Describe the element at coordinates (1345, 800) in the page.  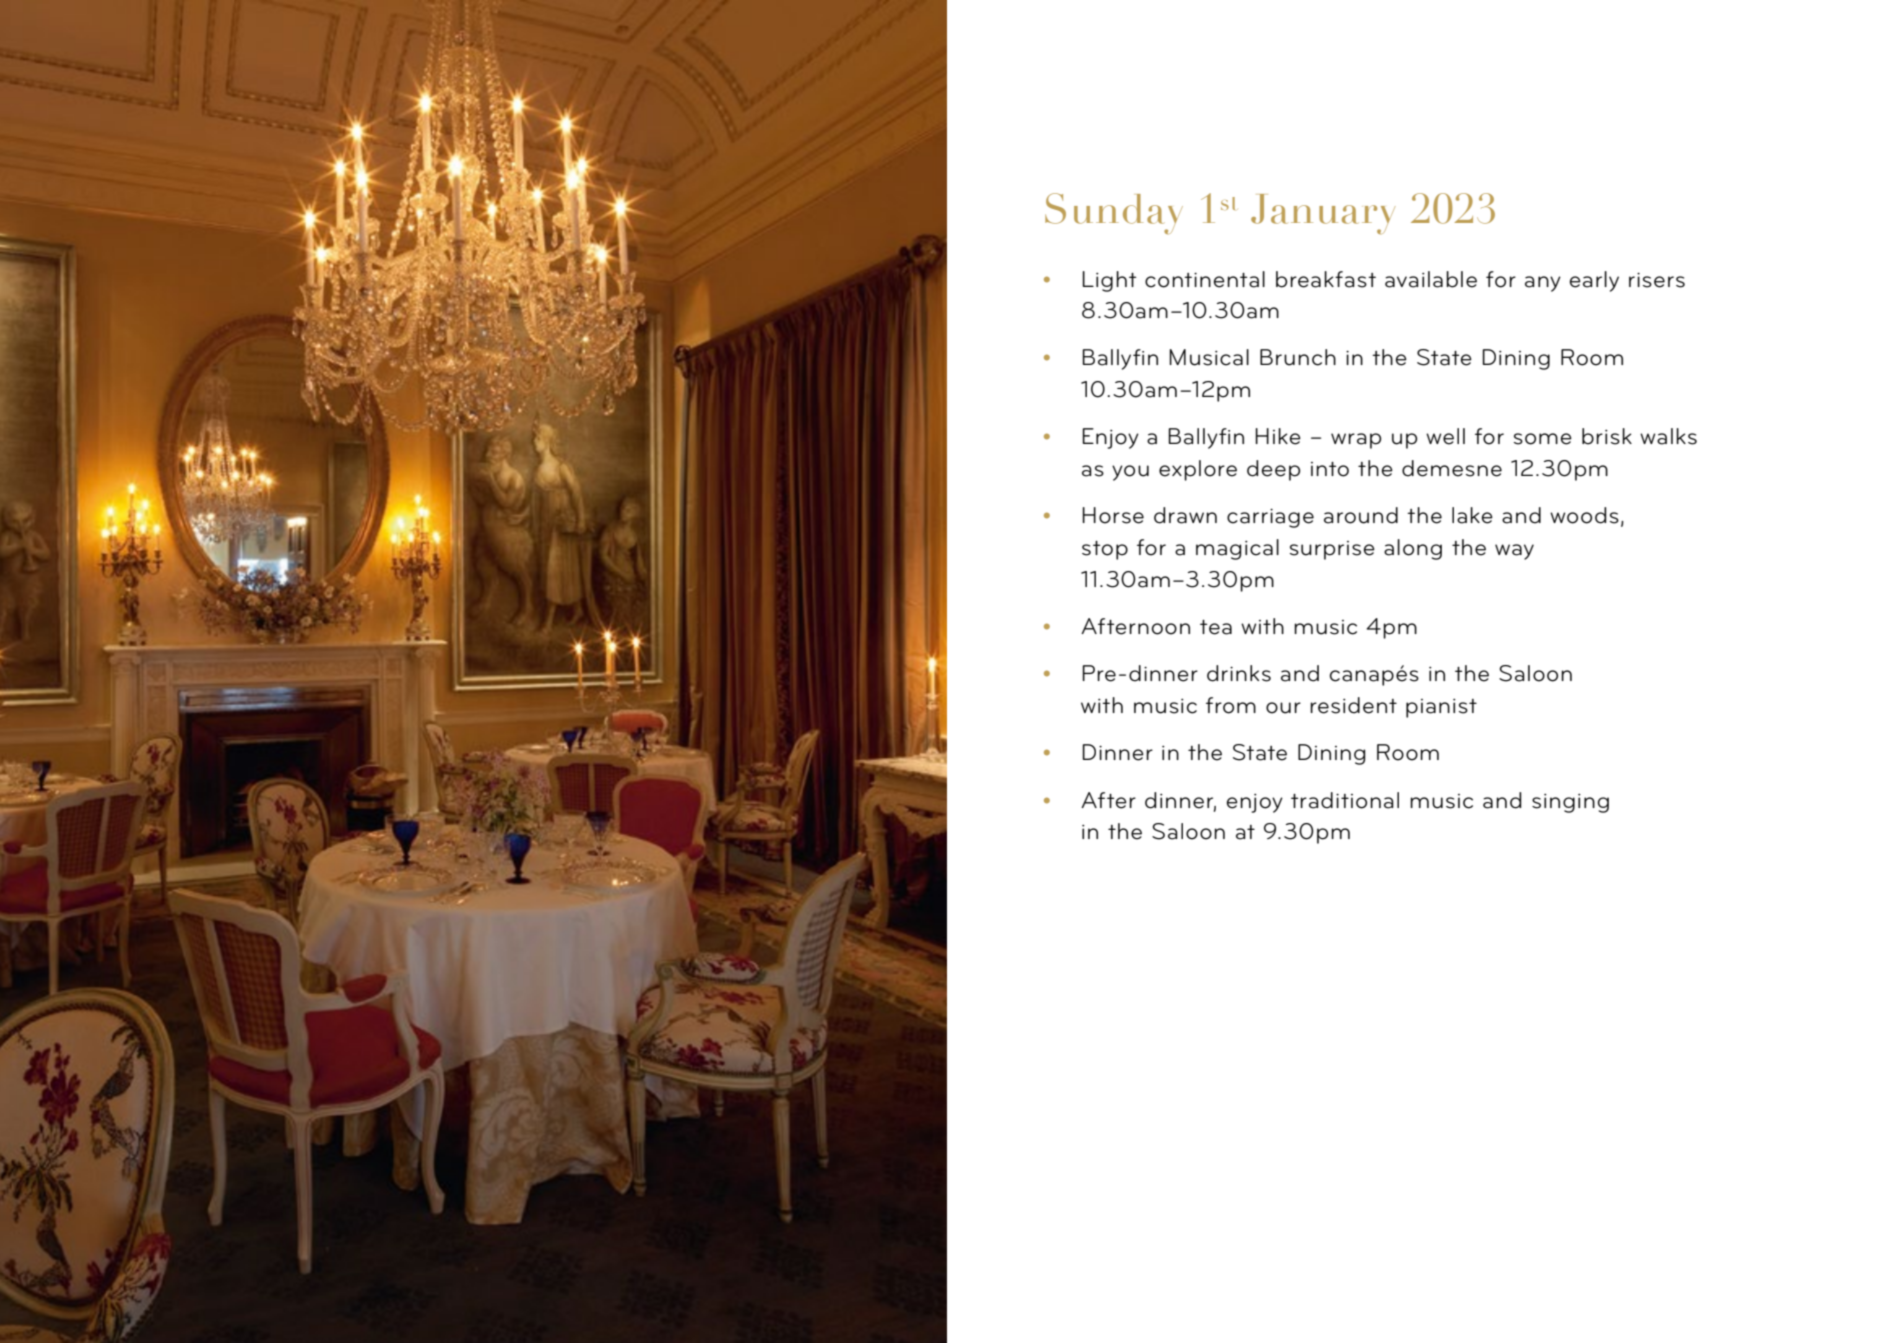
I see `traditional` at that location.
